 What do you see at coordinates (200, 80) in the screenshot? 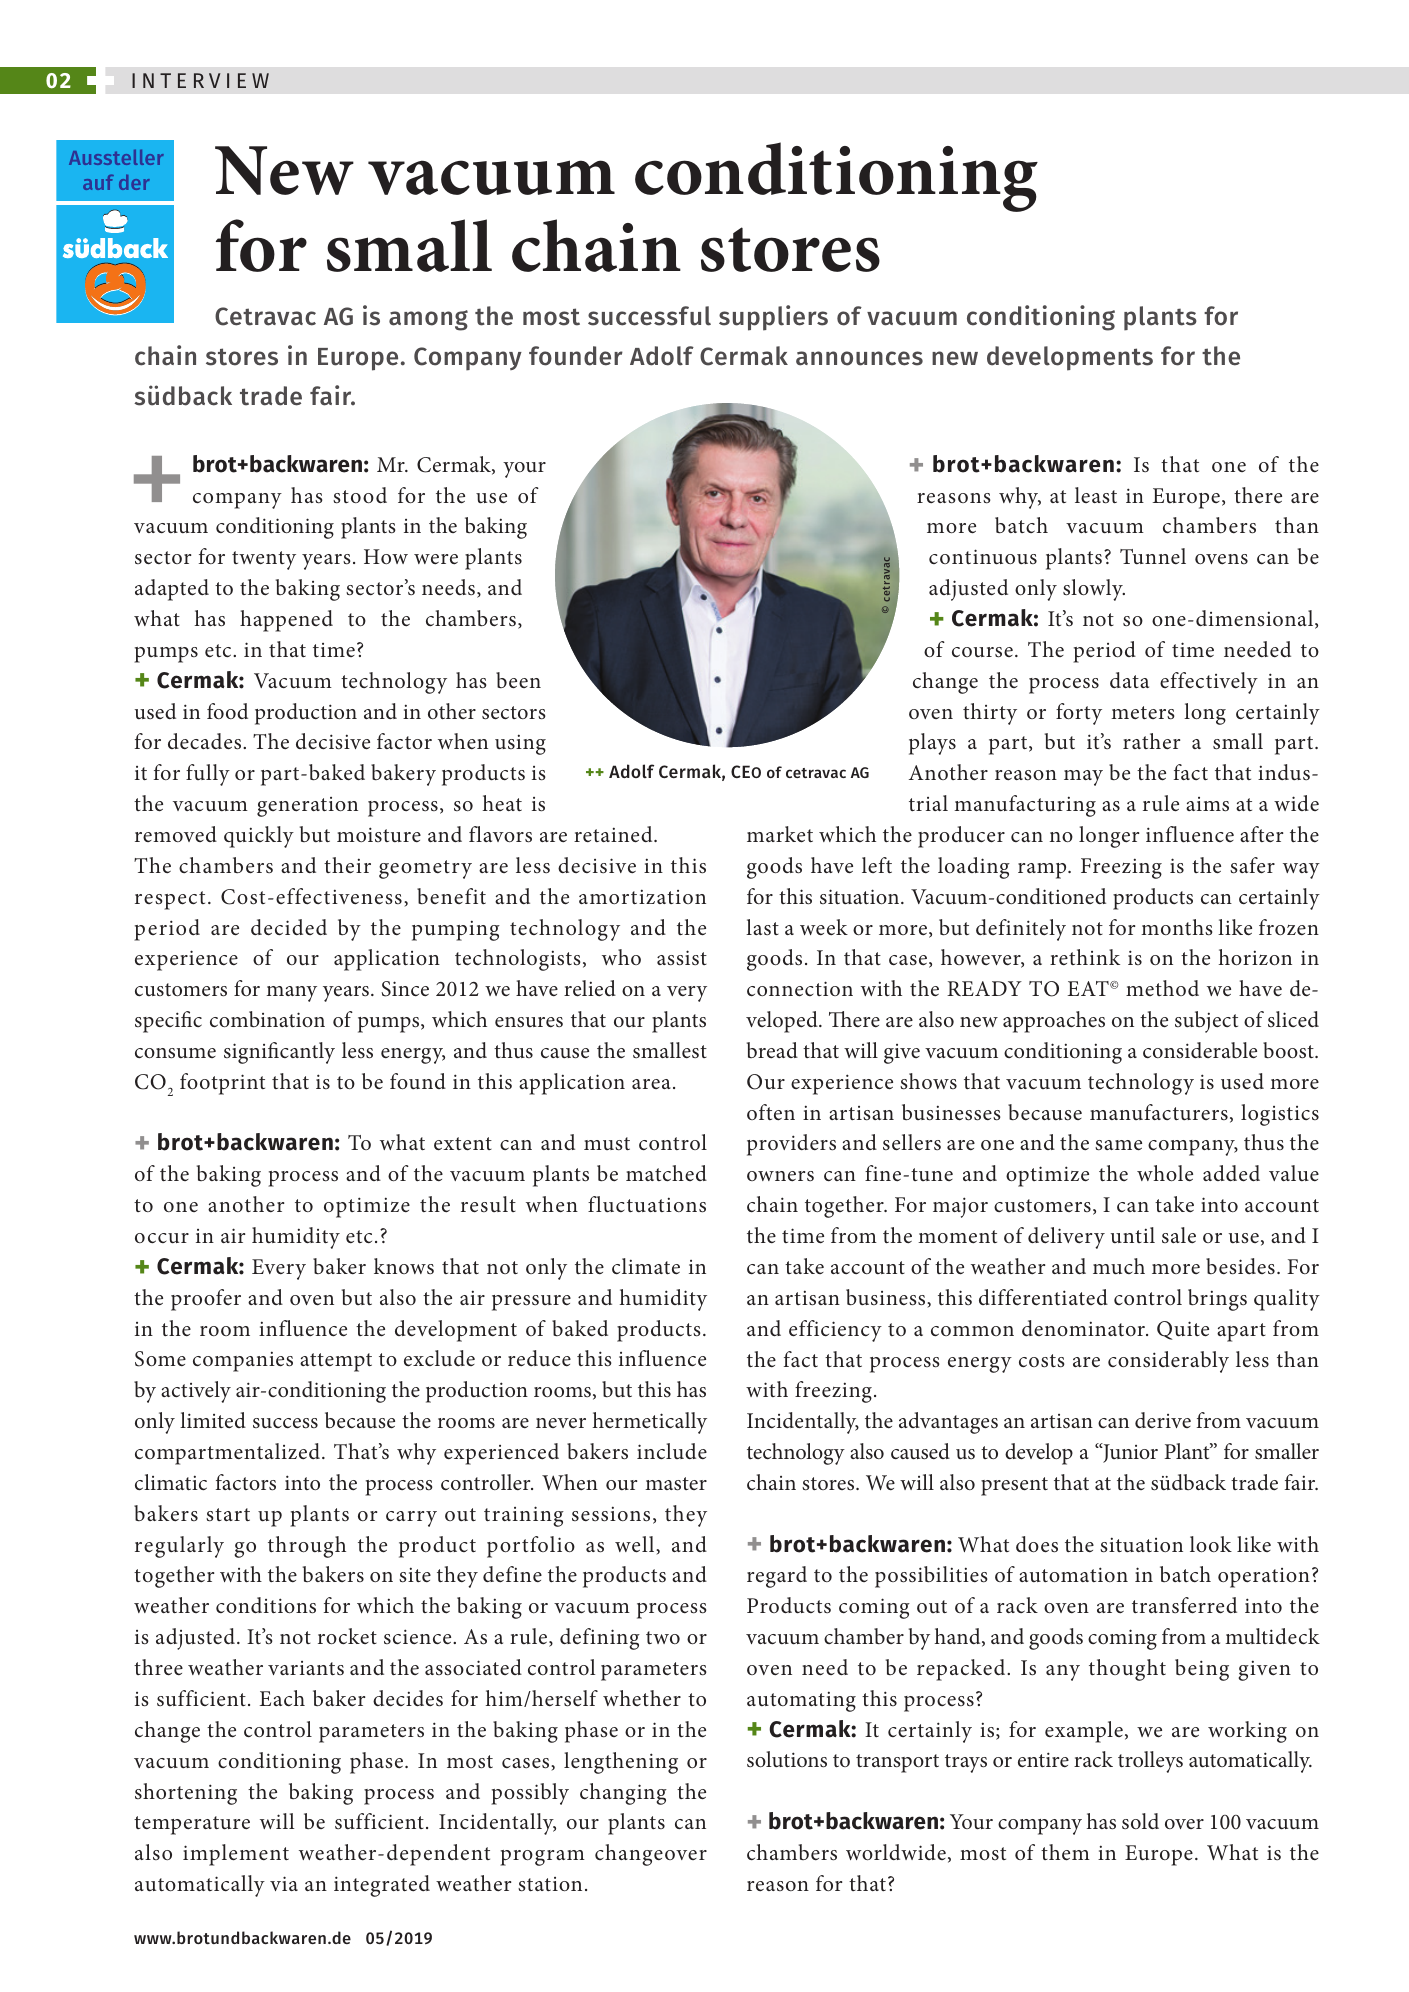
I see `INTERVIEW` at bounding box center [200, 80].
